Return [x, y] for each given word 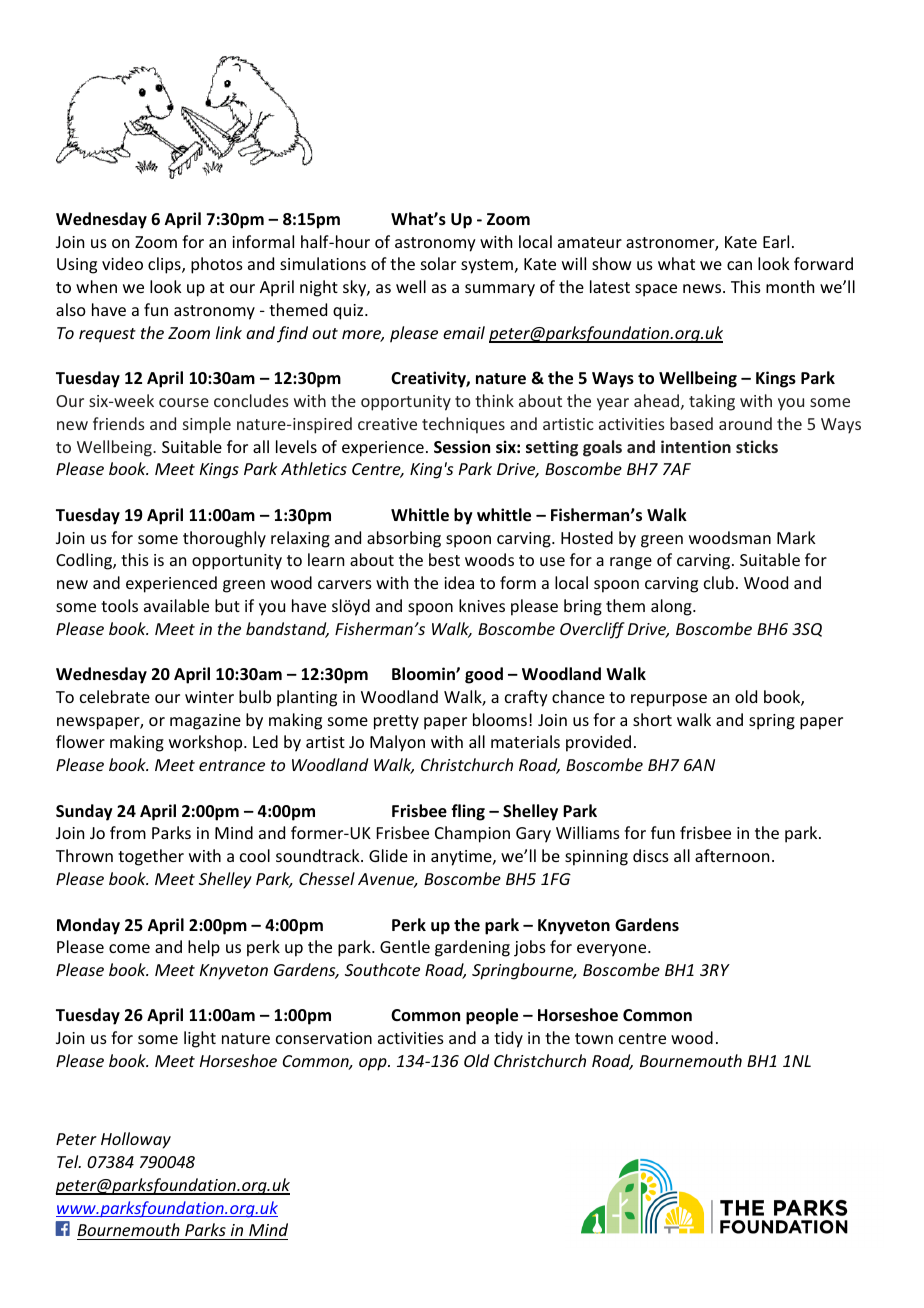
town [594, 1038]
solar [438, 263]
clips [165, 265]
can [739, 265]
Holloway [136, 1140]
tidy [508, 1039]
